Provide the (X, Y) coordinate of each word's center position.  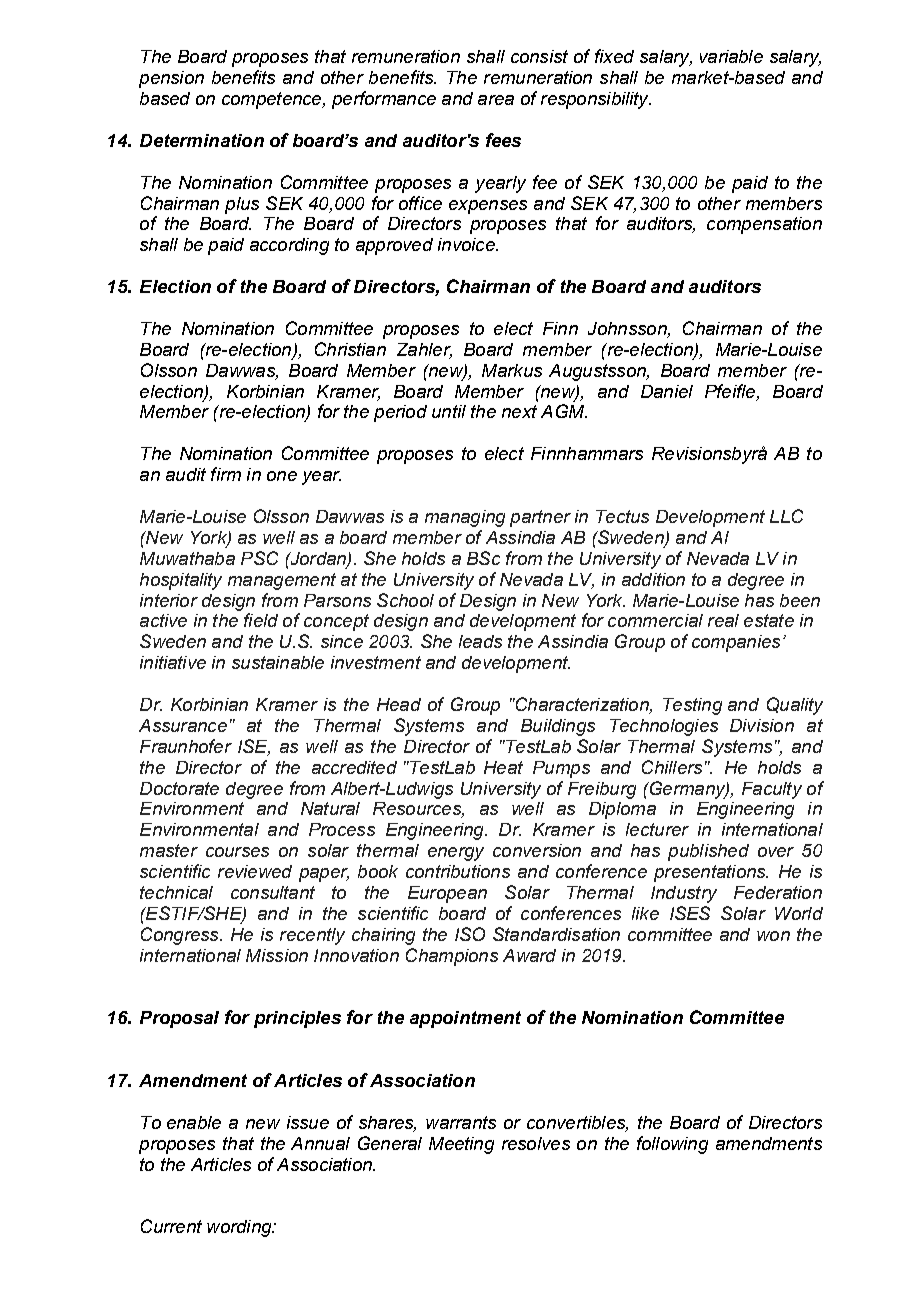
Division (762, 725)
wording (240, 1228)
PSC (259, 558)
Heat (503, 767)
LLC (786, 516)
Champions (452, 957)
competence (273, 100)
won (773, 936)
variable (731, 56)
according (289, 246)
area (496, 100)
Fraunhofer (186, 746)
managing (465, 518)
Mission (277, 955)
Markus (512, 370)
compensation (764, 225)
